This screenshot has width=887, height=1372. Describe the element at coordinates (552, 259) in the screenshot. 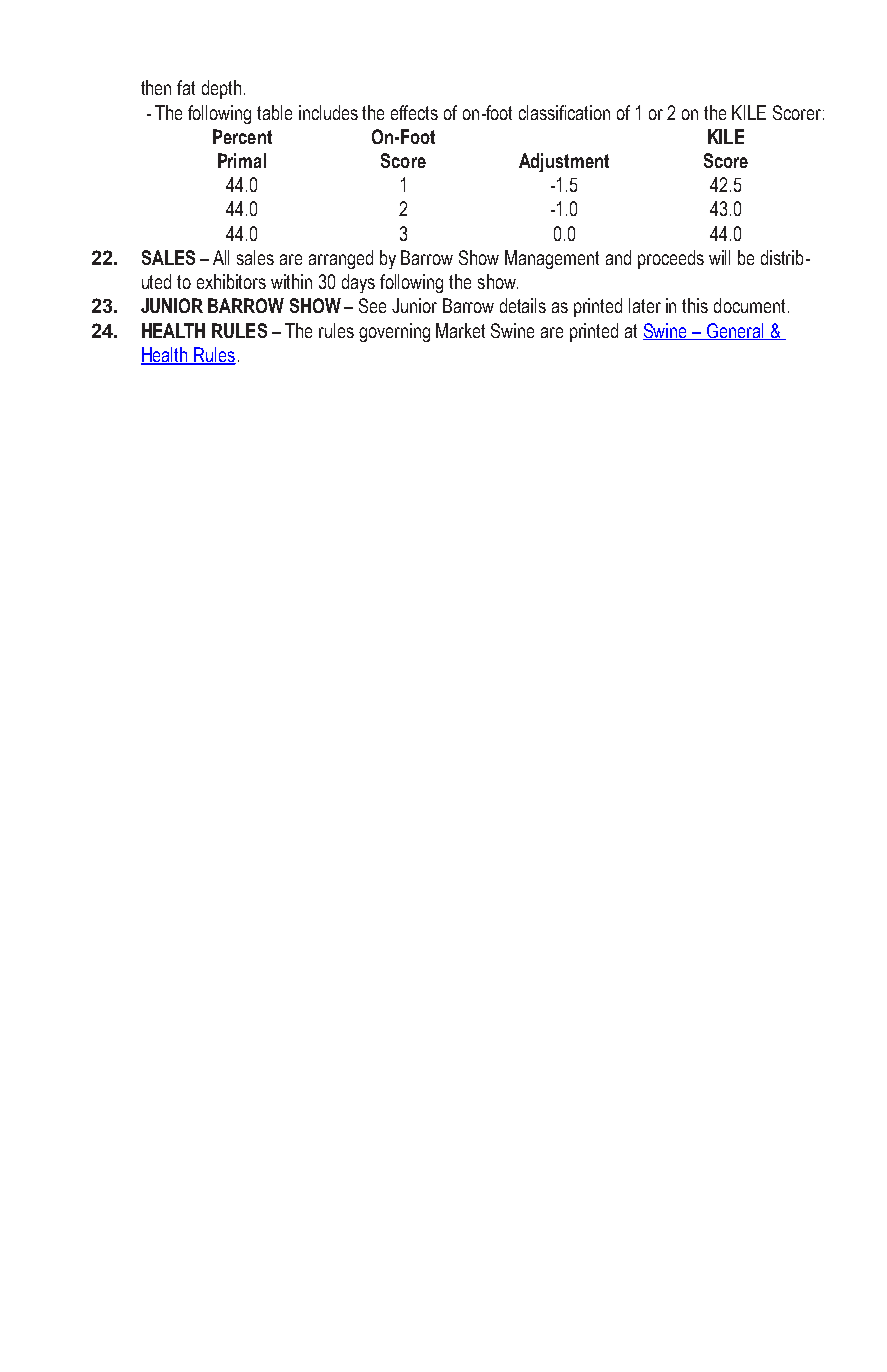

I see `Management` at that location.
